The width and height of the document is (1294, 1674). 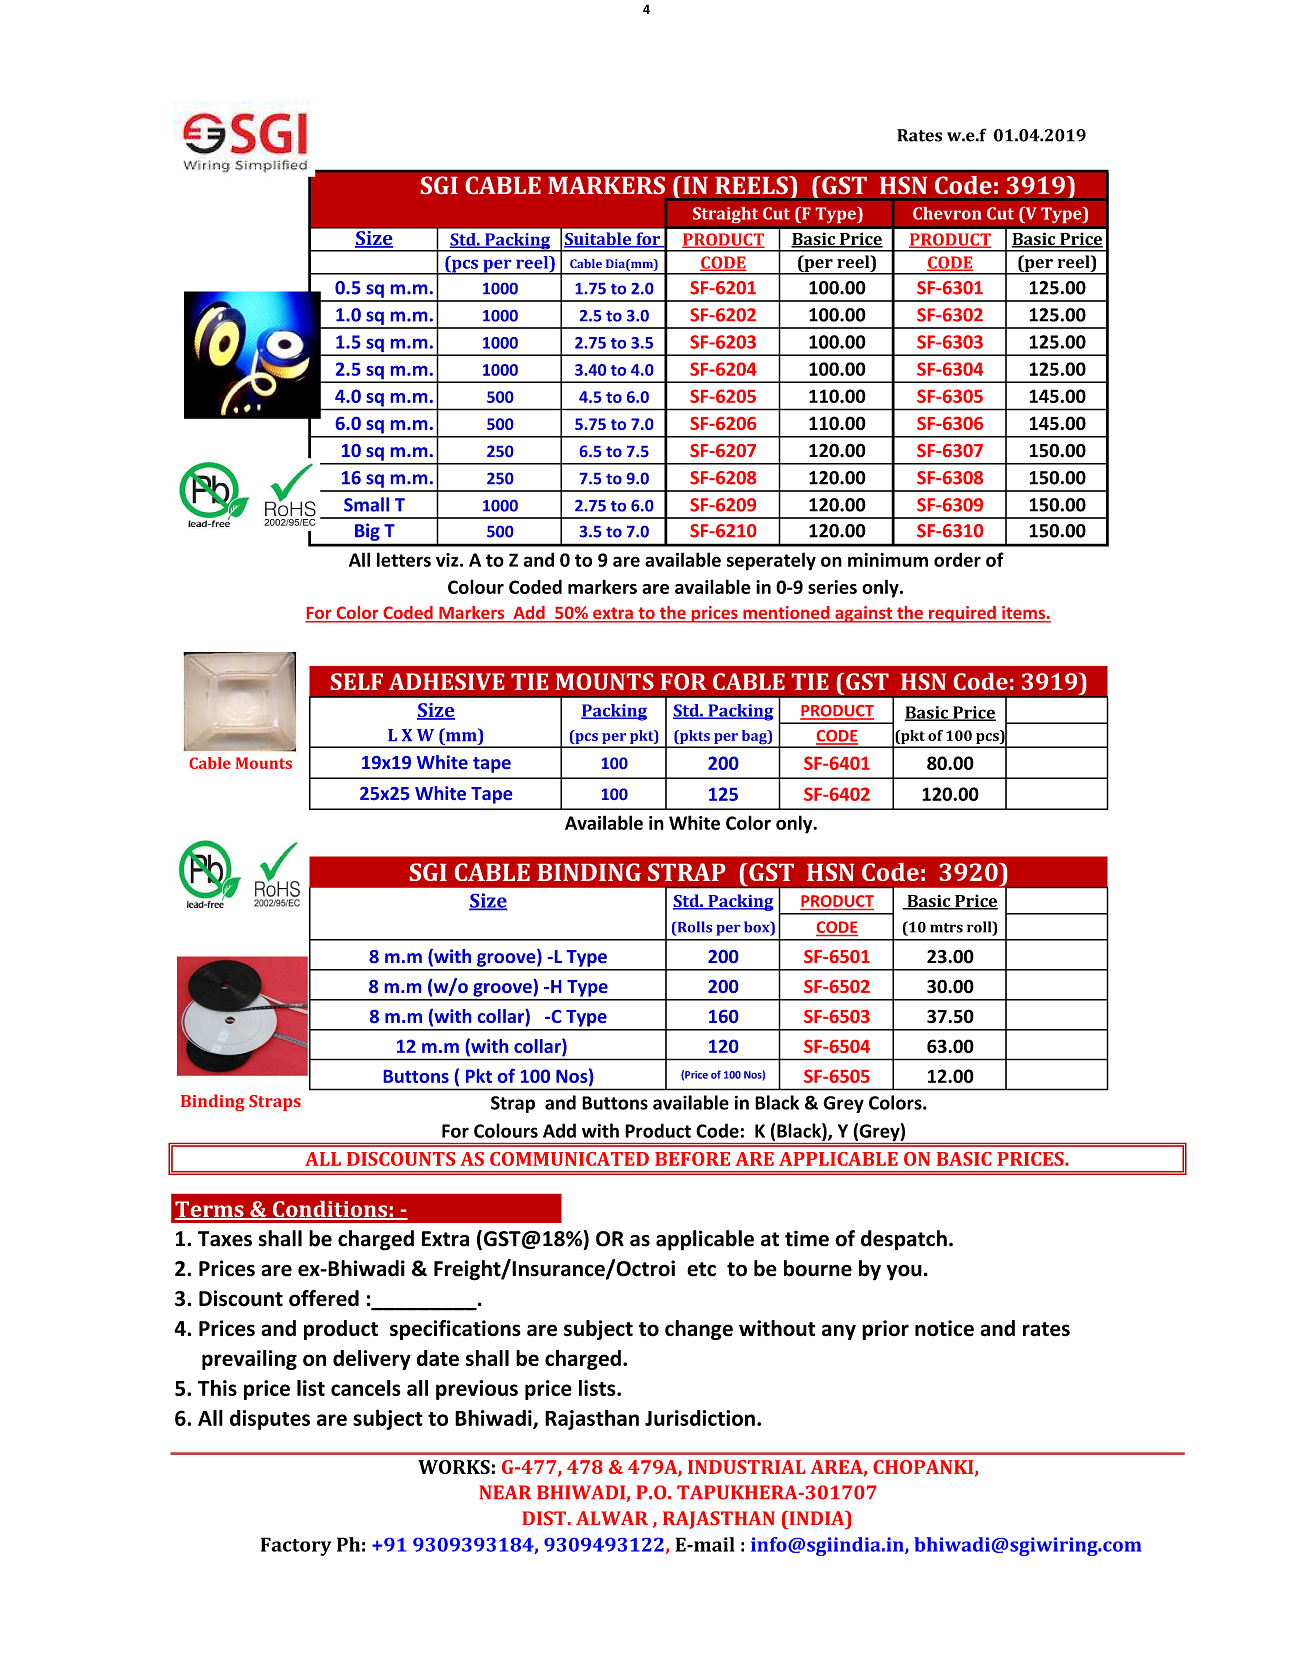 What do you see at coordinates (888, 560) in the document?
I see `minimum` at bounding box center [888, 560].
